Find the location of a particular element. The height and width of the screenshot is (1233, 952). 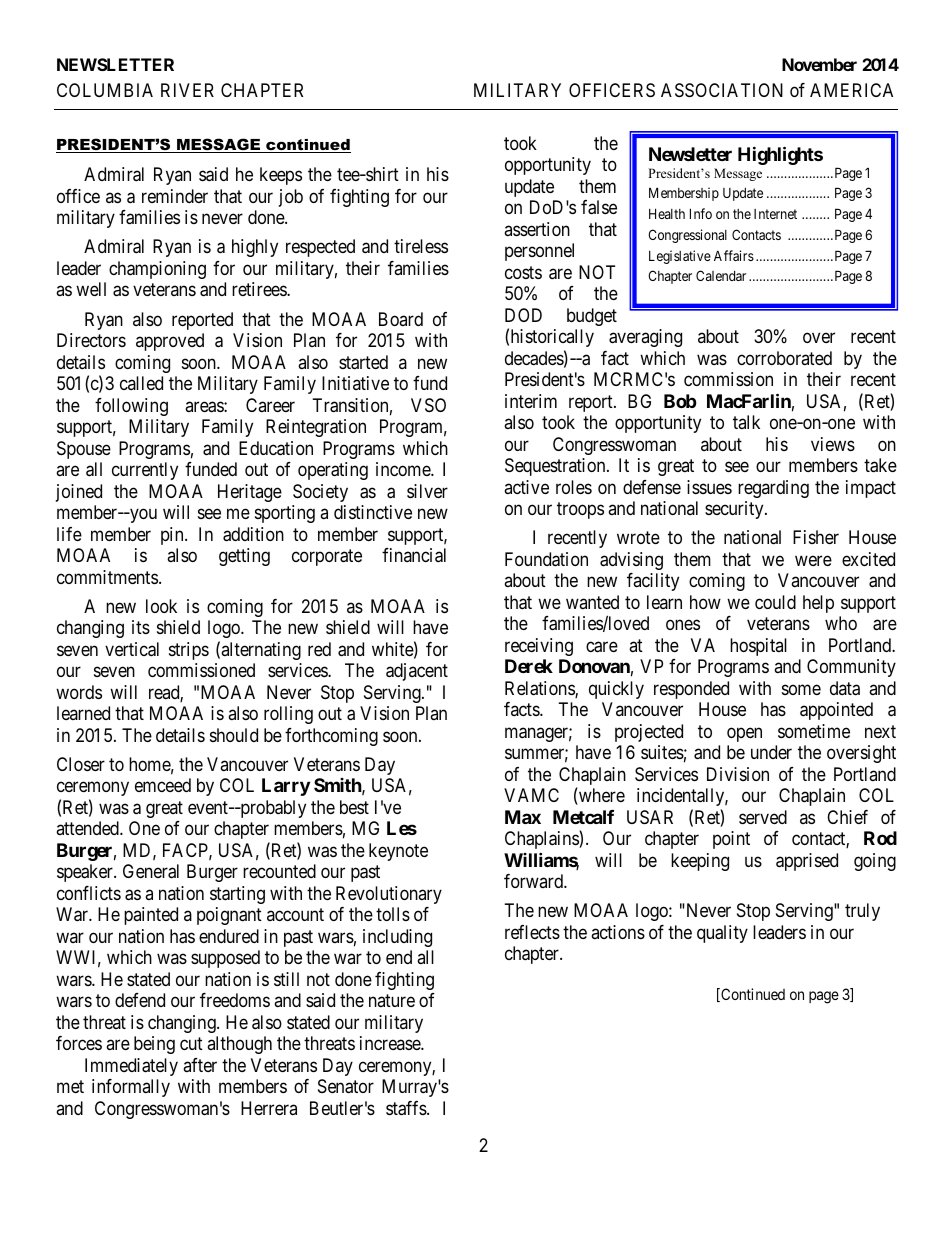

financial is located at coordinates (414, 555).
